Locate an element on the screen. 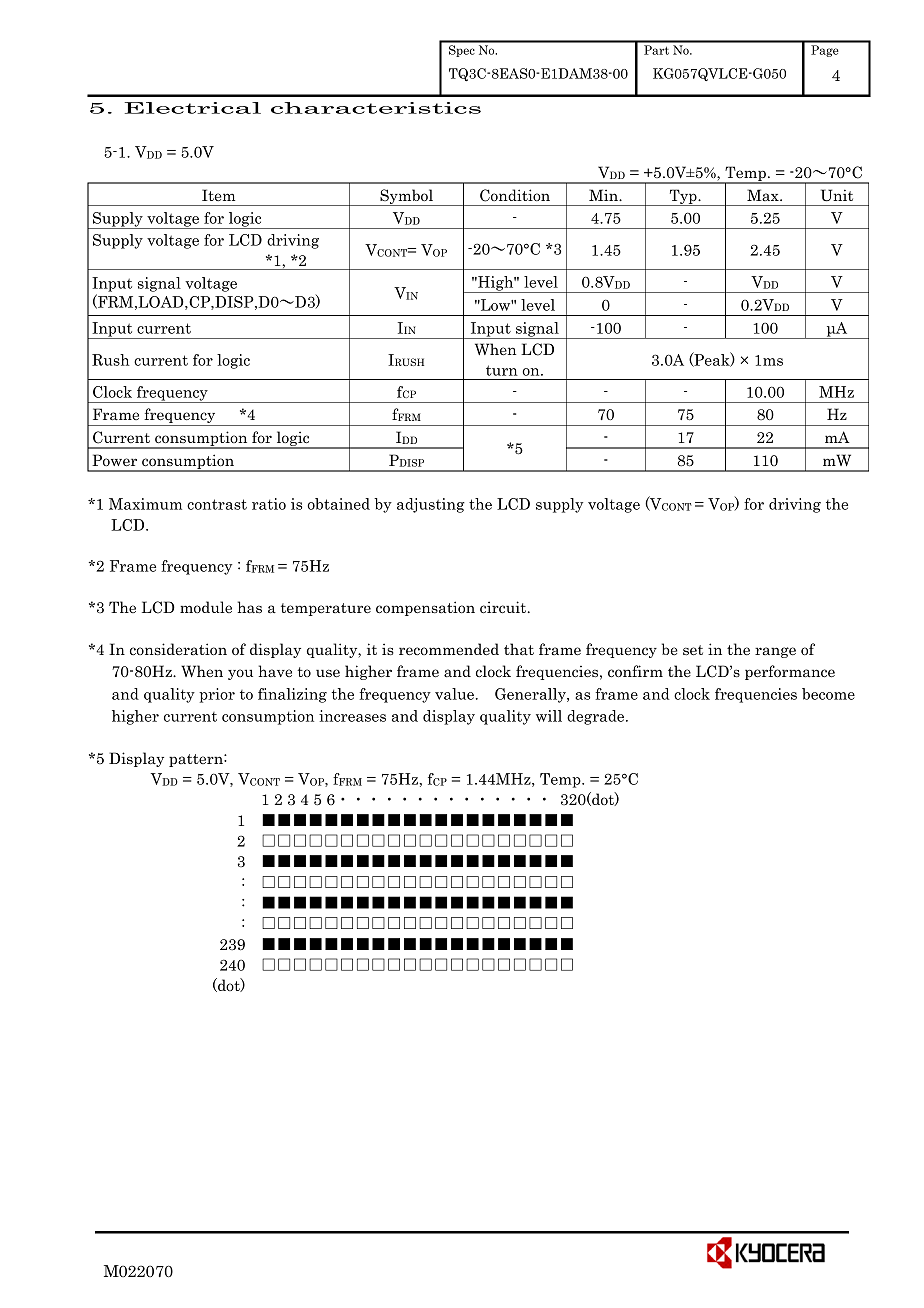  Item is located at coordinates (218, 195).
